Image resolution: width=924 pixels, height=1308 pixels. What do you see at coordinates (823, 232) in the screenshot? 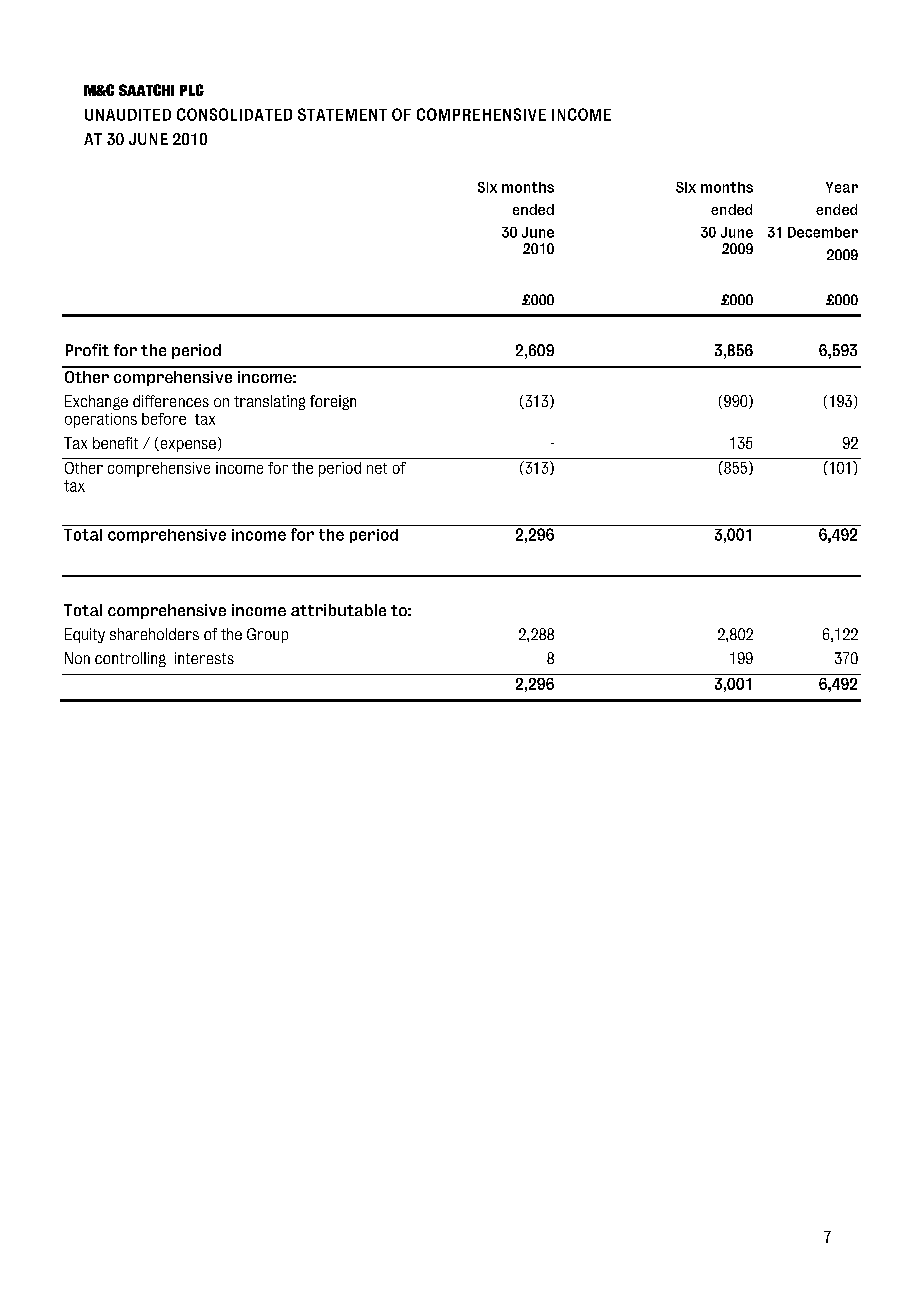
I see `December` at bounding box center [823, 232].
